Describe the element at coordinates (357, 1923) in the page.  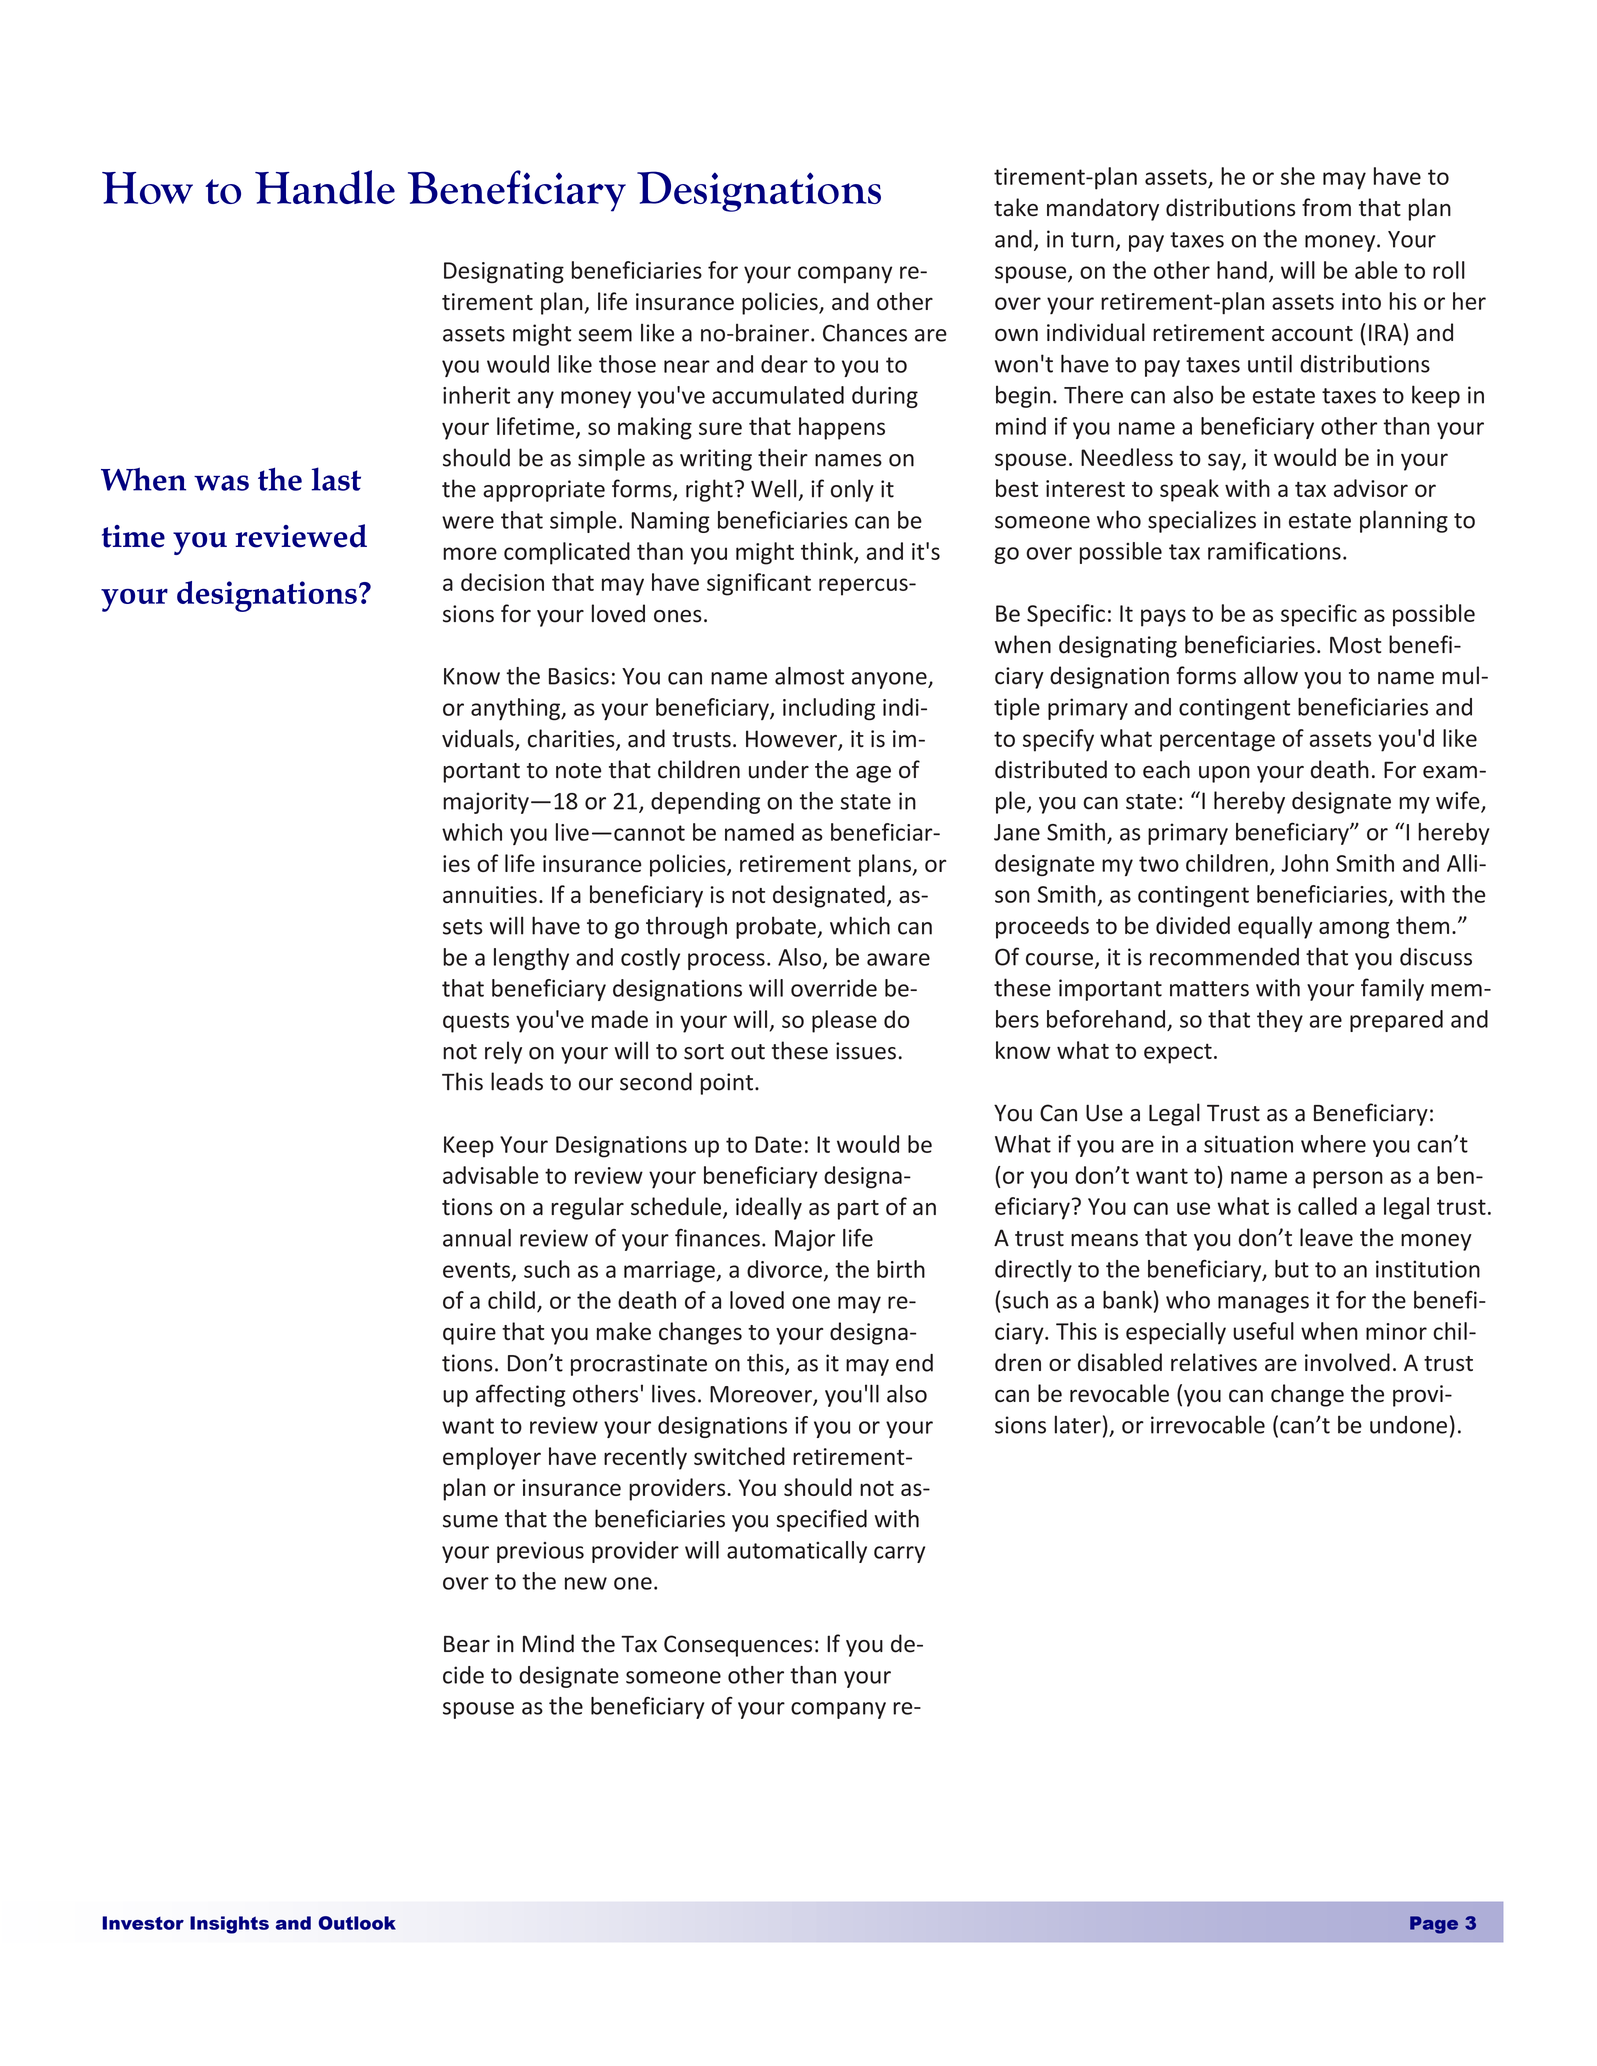
I see `Outlook` at that location.
